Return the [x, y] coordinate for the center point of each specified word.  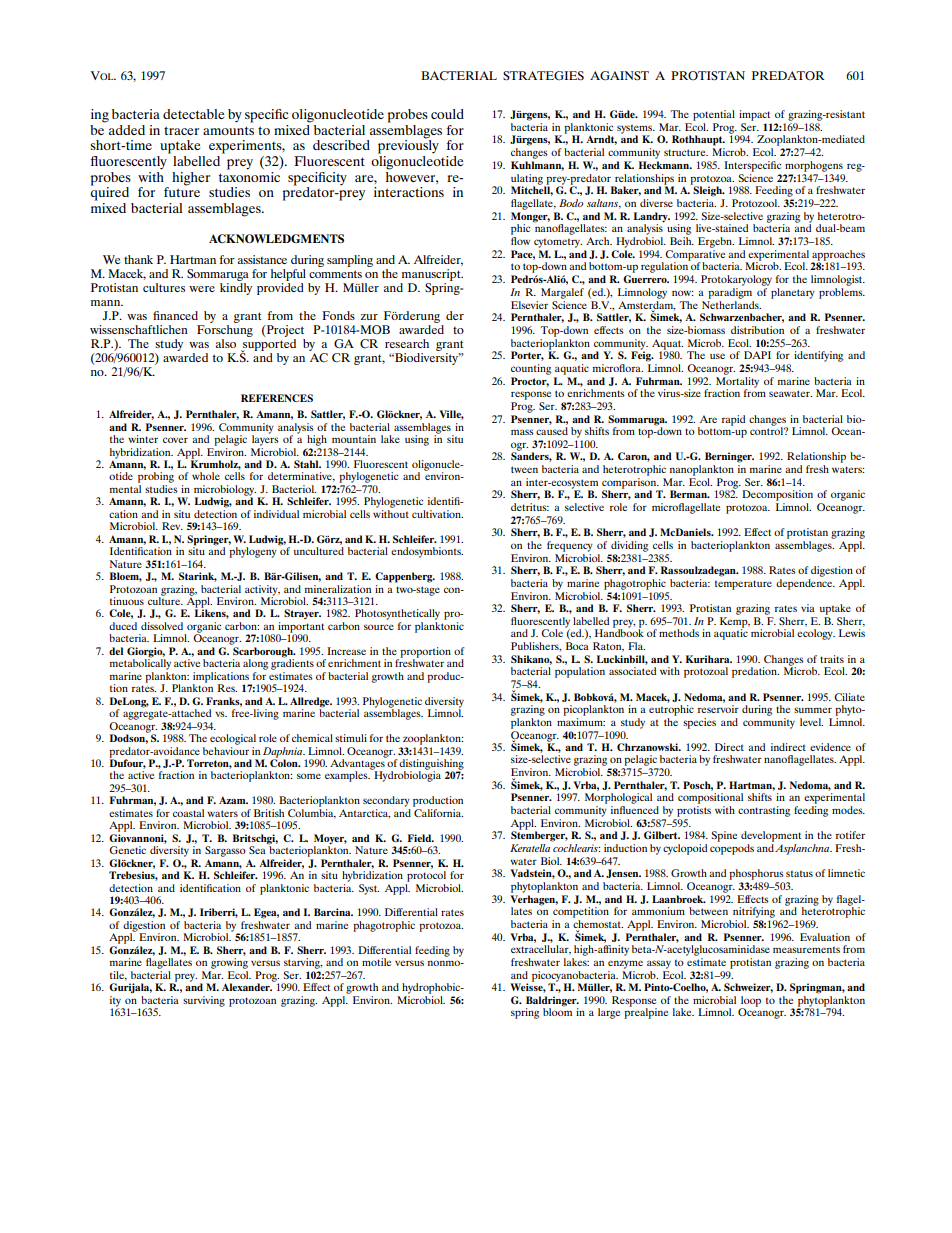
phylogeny [253, 552]
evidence [830, 747]
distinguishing [431, 765]
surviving [204, 1001]
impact [754, 115]
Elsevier [529, 305]
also [226, 343]
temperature [743, 585]
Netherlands [731, 303]
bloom [557, 1011]
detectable [193, 114]
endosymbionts [427, 552]
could [447, 114]
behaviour [226, 749]
